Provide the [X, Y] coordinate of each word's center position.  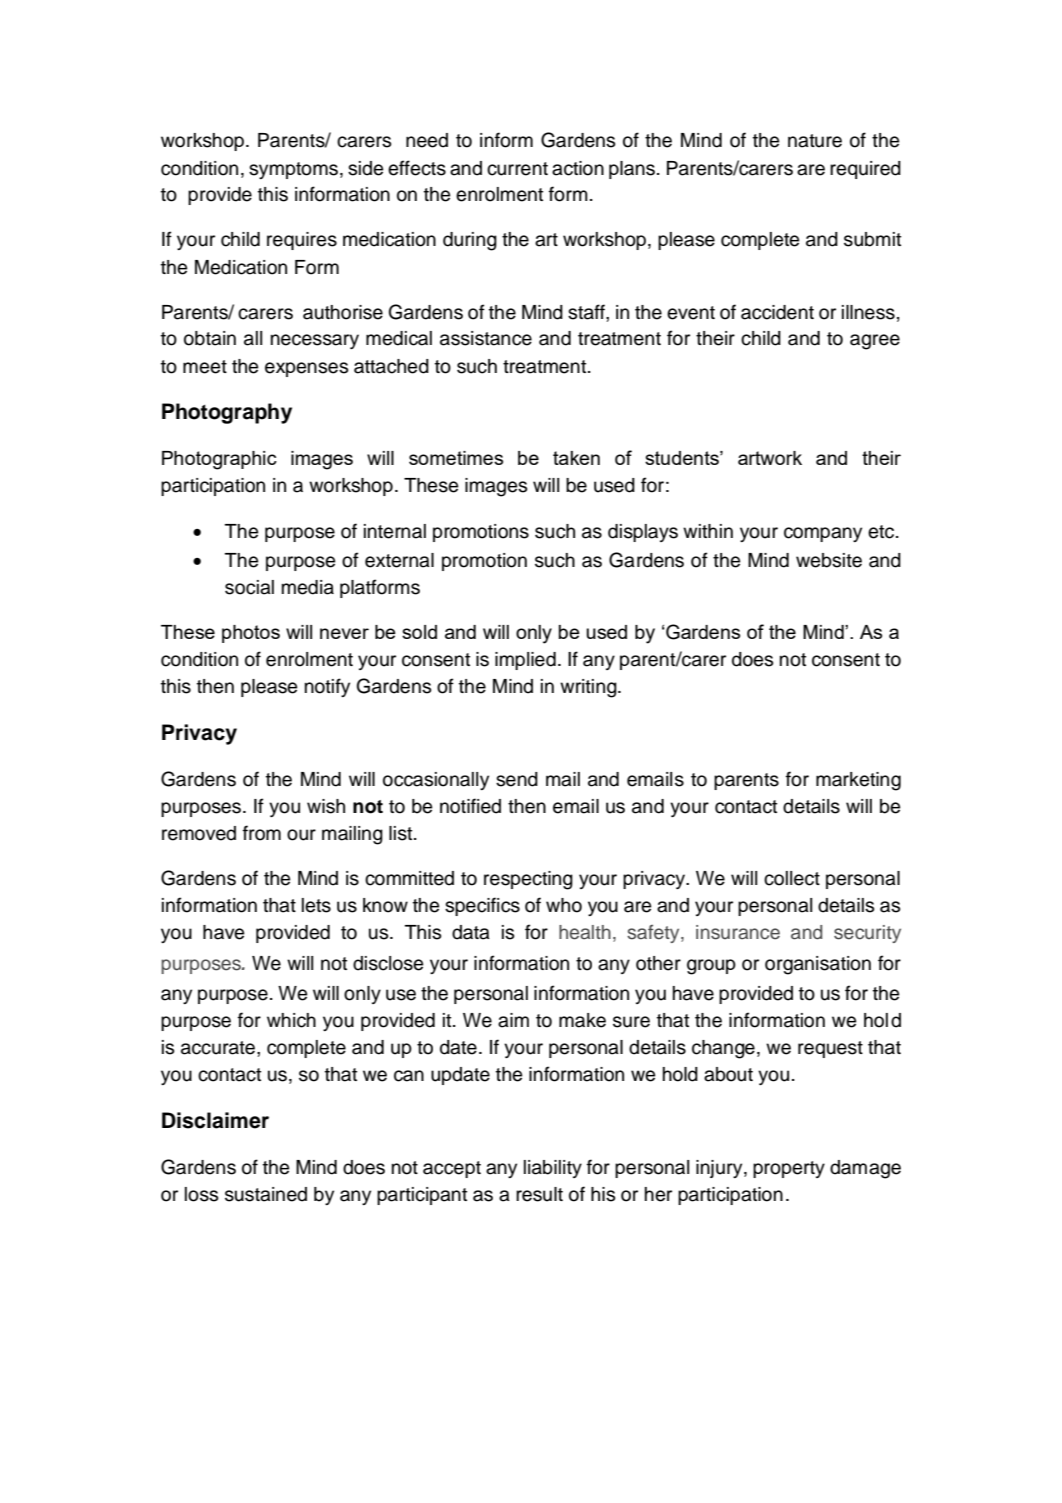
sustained [266, 1194]
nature [815, 141]
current [517, 169]
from [262, 833]
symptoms [293, 170]
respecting [528, 880]
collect [792, 878]
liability [553, 1169]
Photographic [219, 460]
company [823, 534]
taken [576, 458]
